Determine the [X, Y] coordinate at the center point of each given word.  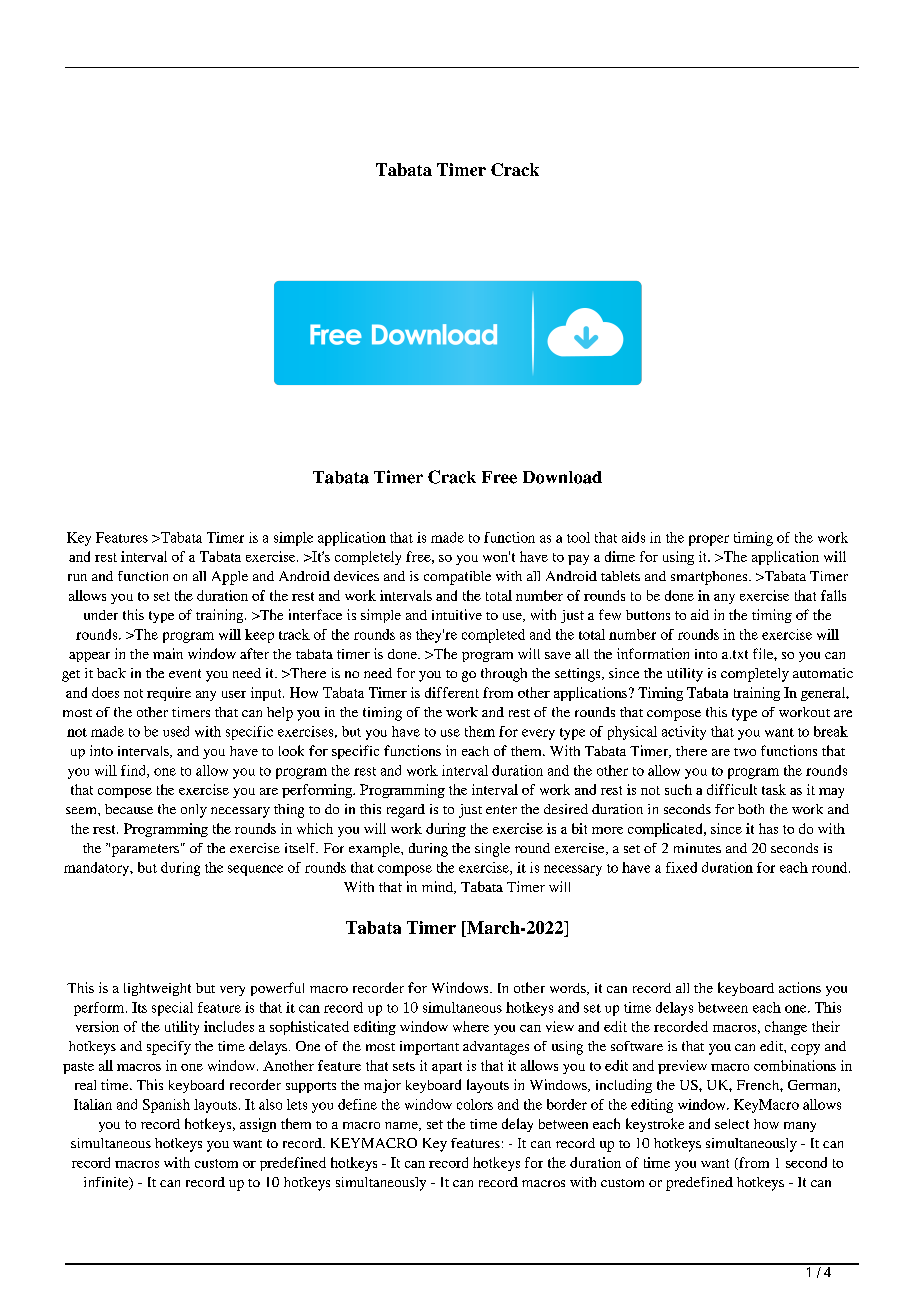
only [194, 811]
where [471, 1026]
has [768, 828]
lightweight [157, 989]
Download [562, 477]
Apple [230, 578]
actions [800, 987]
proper [709, 540]
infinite [107, 1183]
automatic [823, 673]
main [168, 653]
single [492, 850]
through [504, 675]
